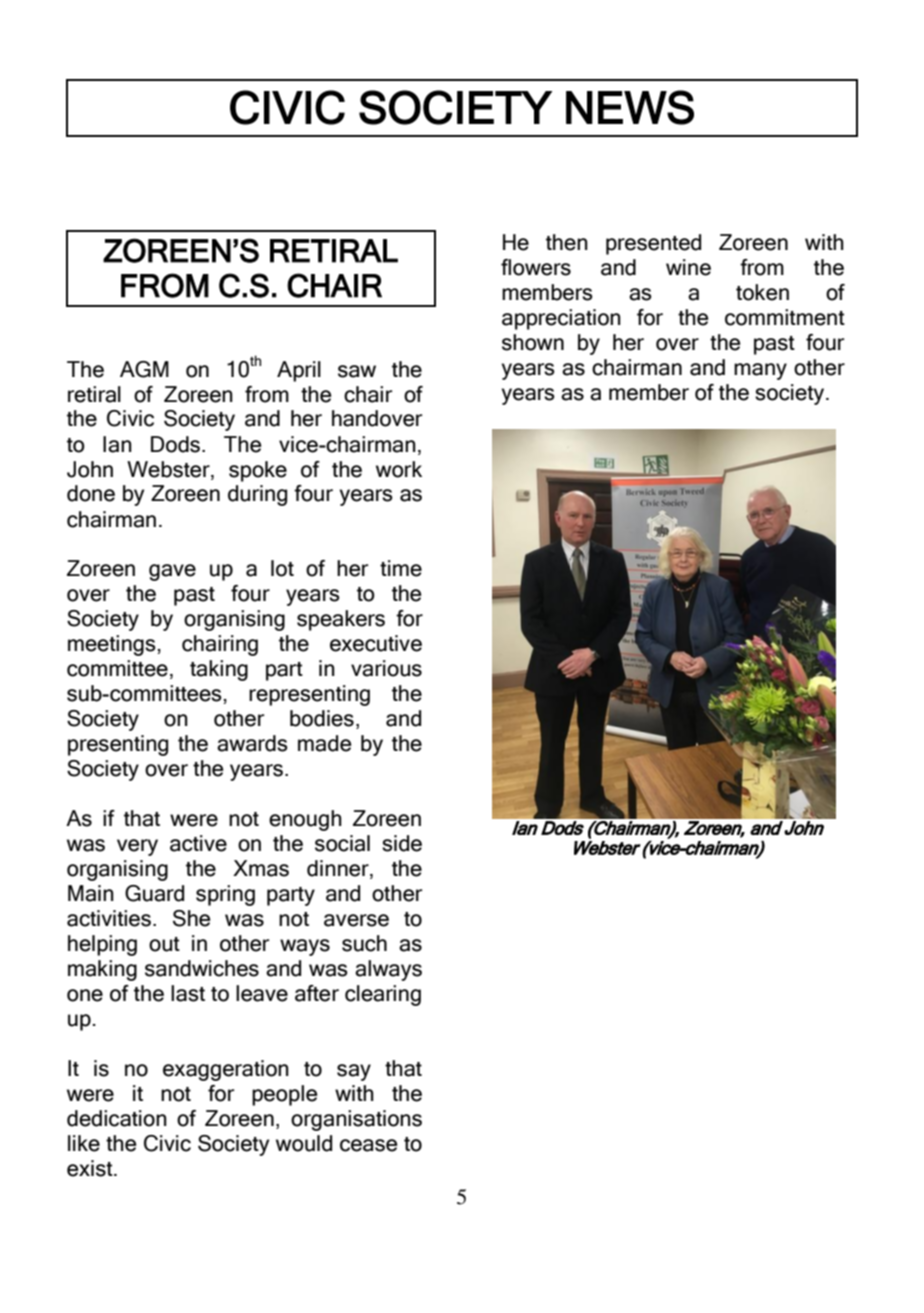 This screenshot has width=924, height=1313. What do you see at coordinates (760, 371) in the screenshot?
I see `many` at bounding box center [760, 371].
